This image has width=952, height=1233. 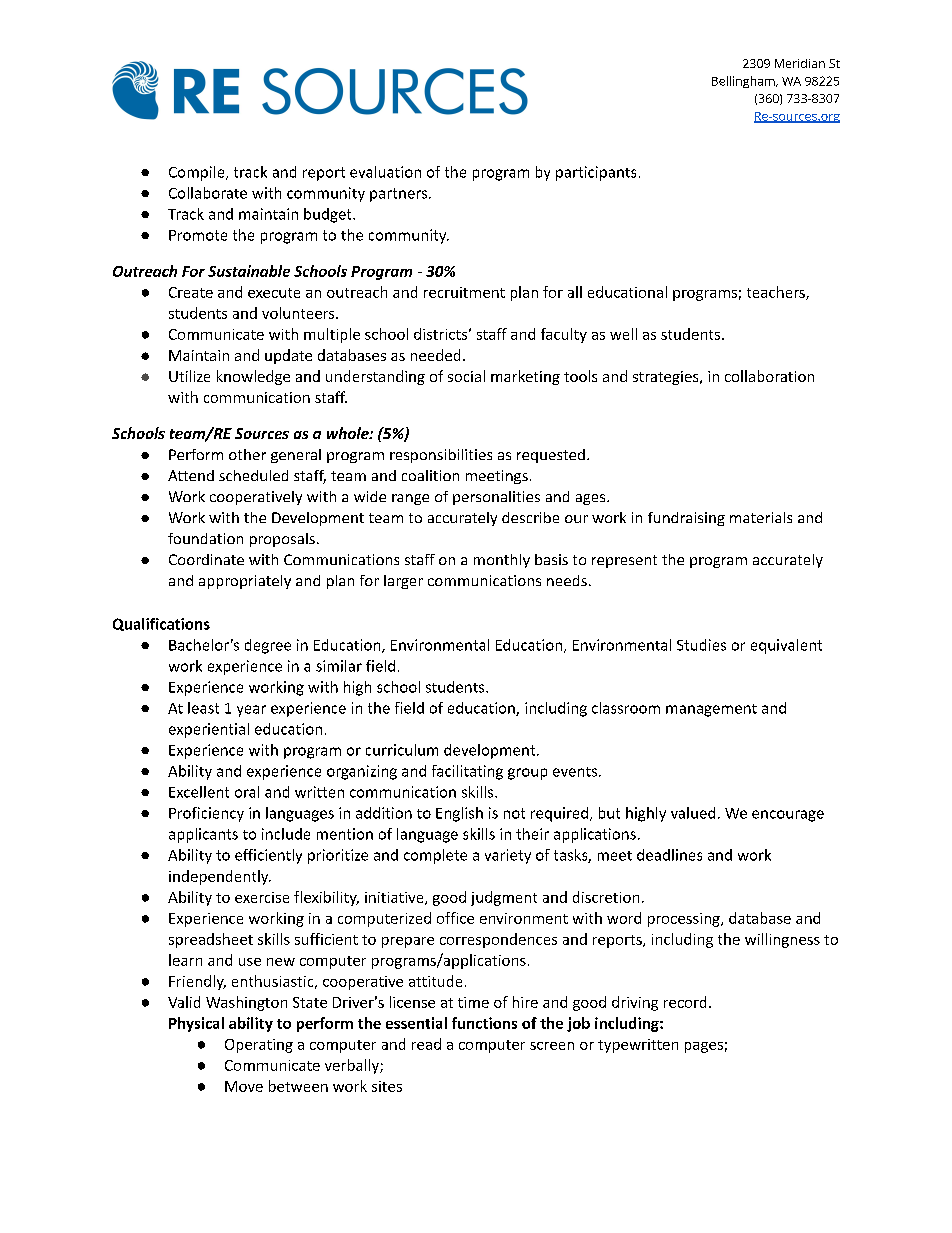 What do you see at coordinates (259, 1046) in the image?
I see `Operating` at bounding box center [259, 1046].
